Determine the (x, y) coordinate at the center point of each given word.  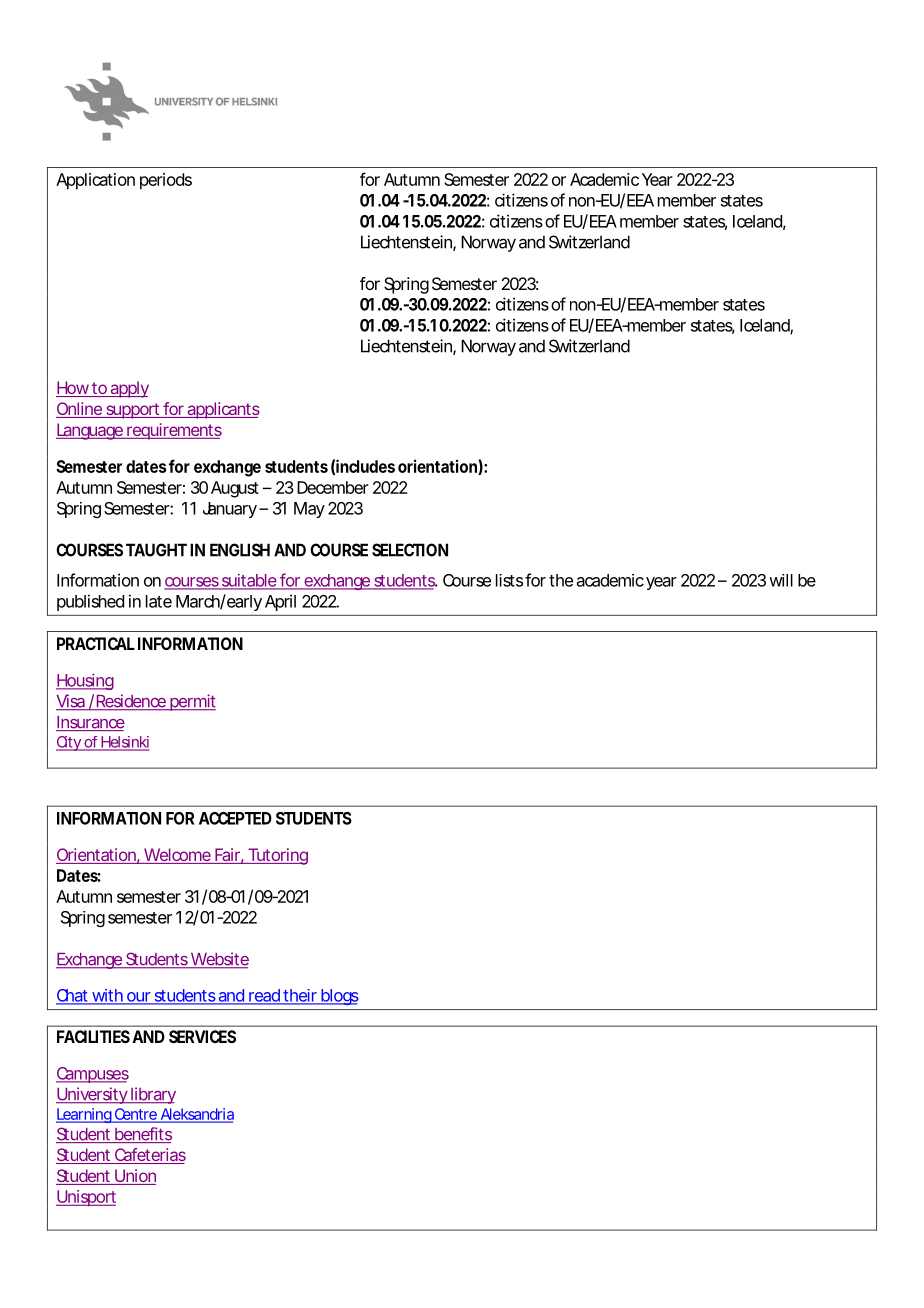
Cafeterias (149, 1156)
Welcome (177, 856)
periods (166, 181)
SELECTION (410, 550)
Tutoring (277, 856)
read (264, 996)
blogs (339, 997)
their (301, 996)
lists (509, 580)
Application (95, 181)
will (781, 580)
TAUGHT (156, 550)
